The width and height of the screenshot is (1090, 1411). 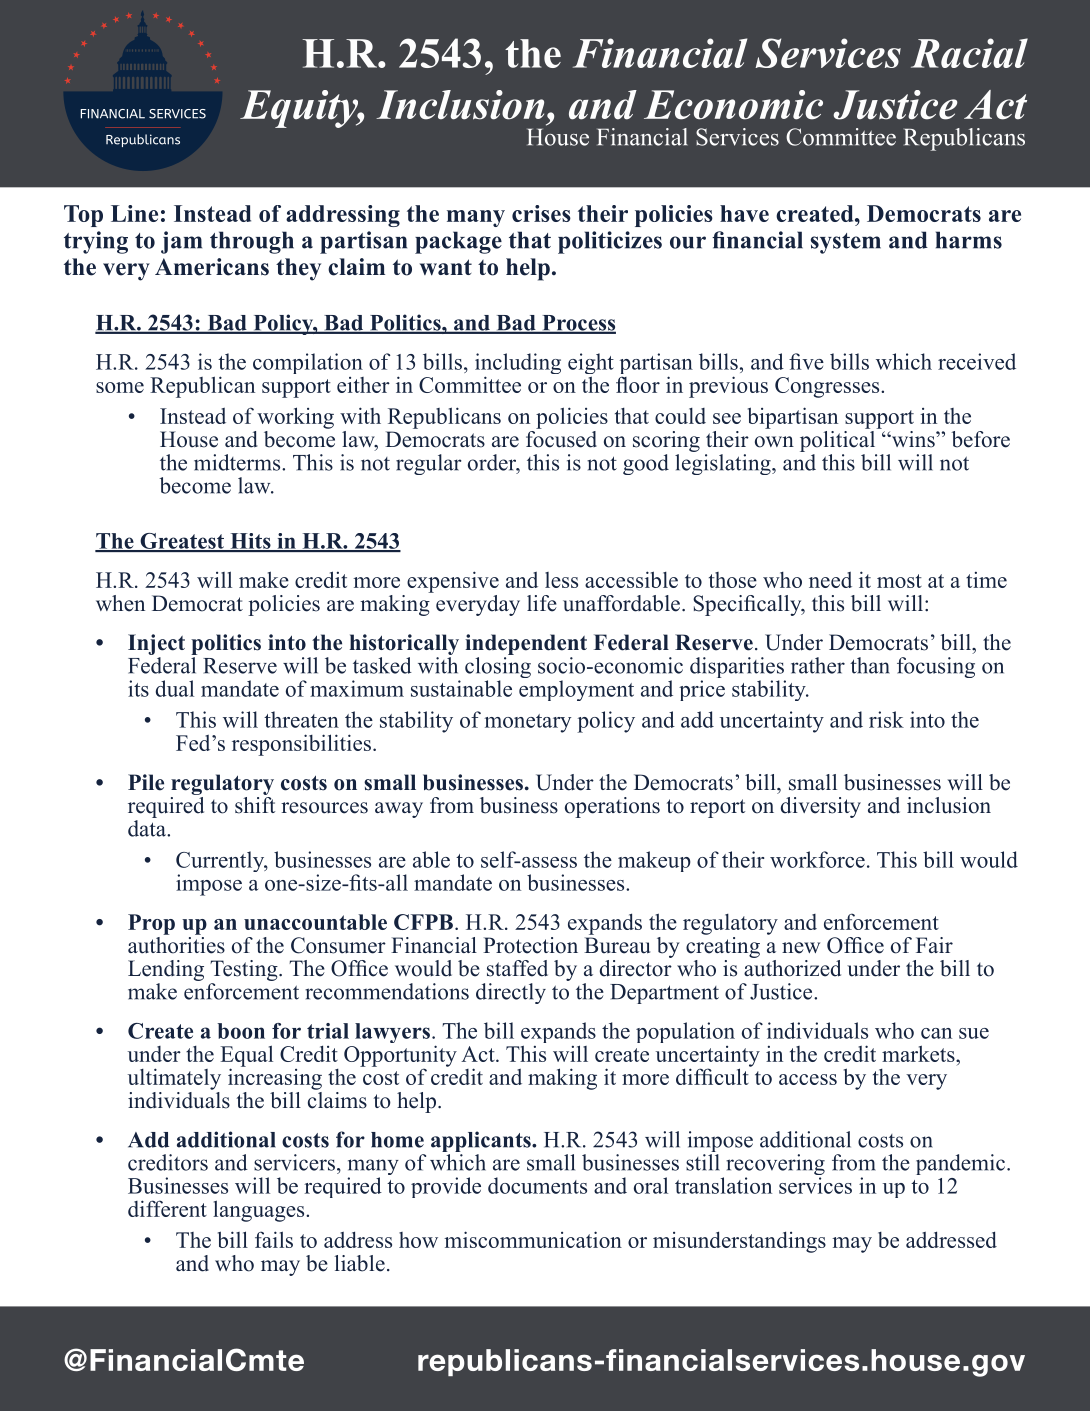 What do you see at coordinates (541, 213) in the screenshot?
I see `crises` at bounding box center [541, 213].
